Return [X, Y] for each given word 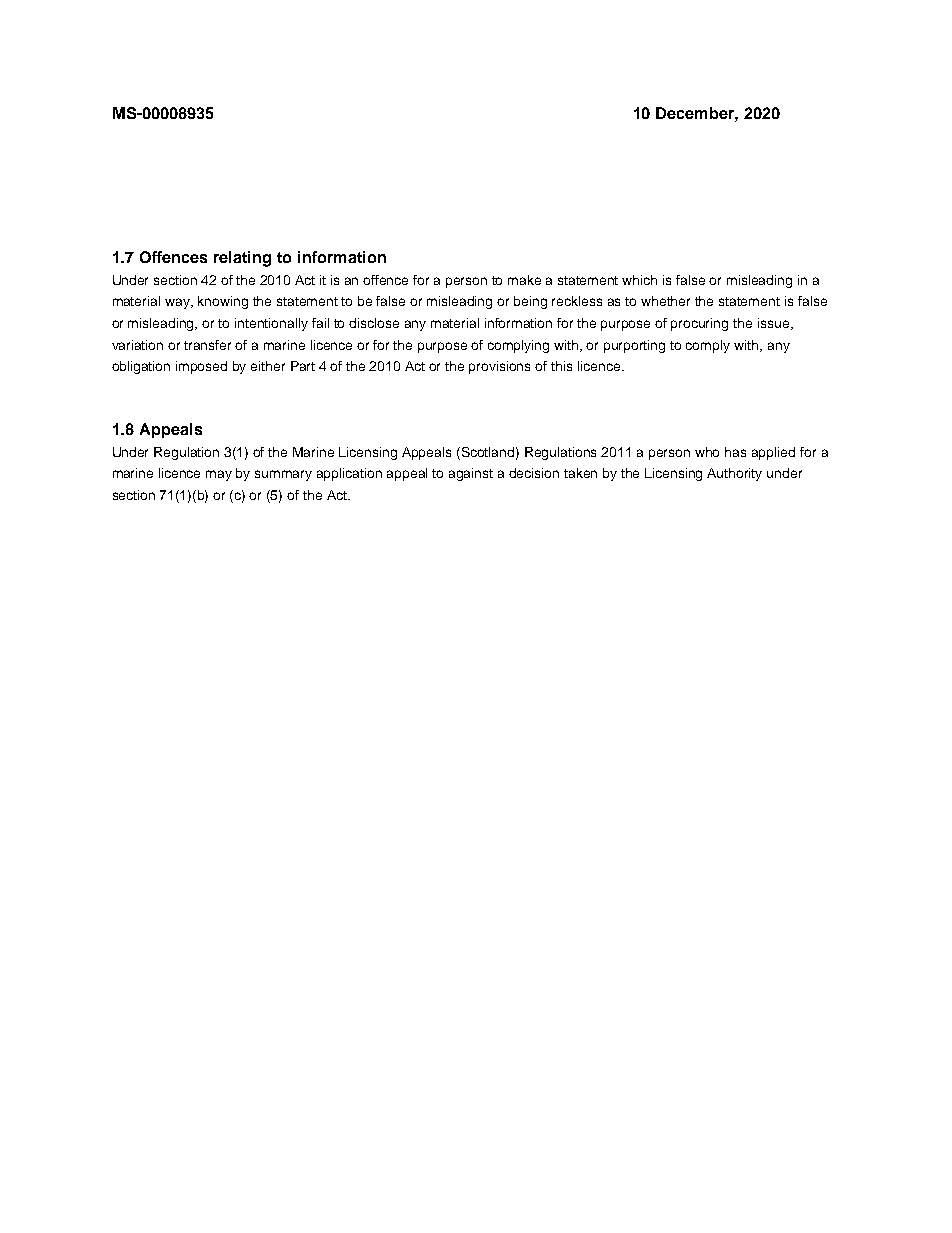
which [639, 280]
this [561, 366]
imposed [201, 367]
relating [242, 259]
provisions [499, 367]
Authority [734, 474]
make [524, 280]
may [219, 475]
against [471, 474]
